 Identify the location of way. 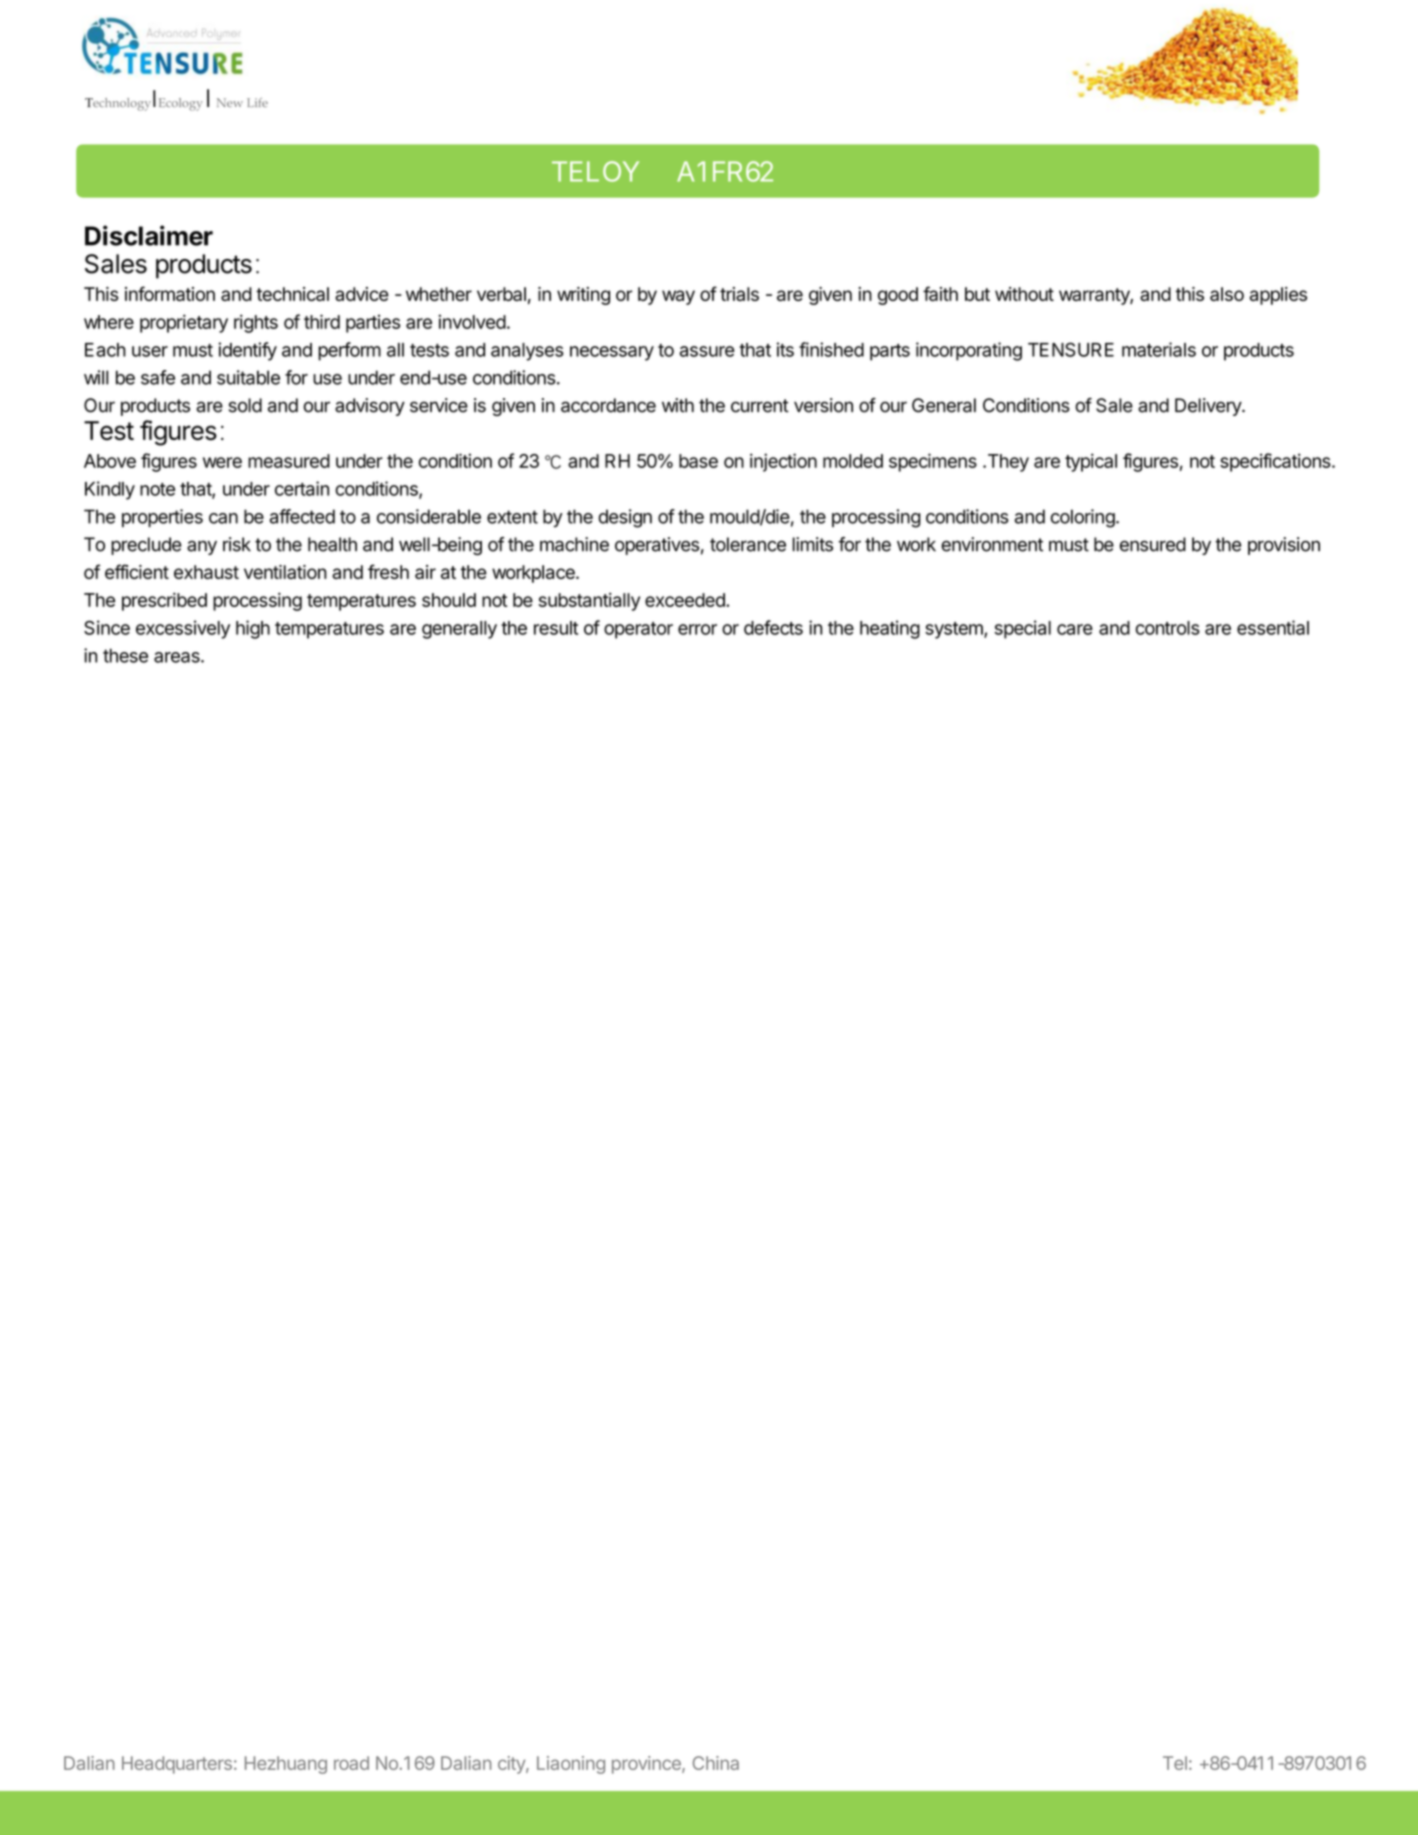
(678, 297).
